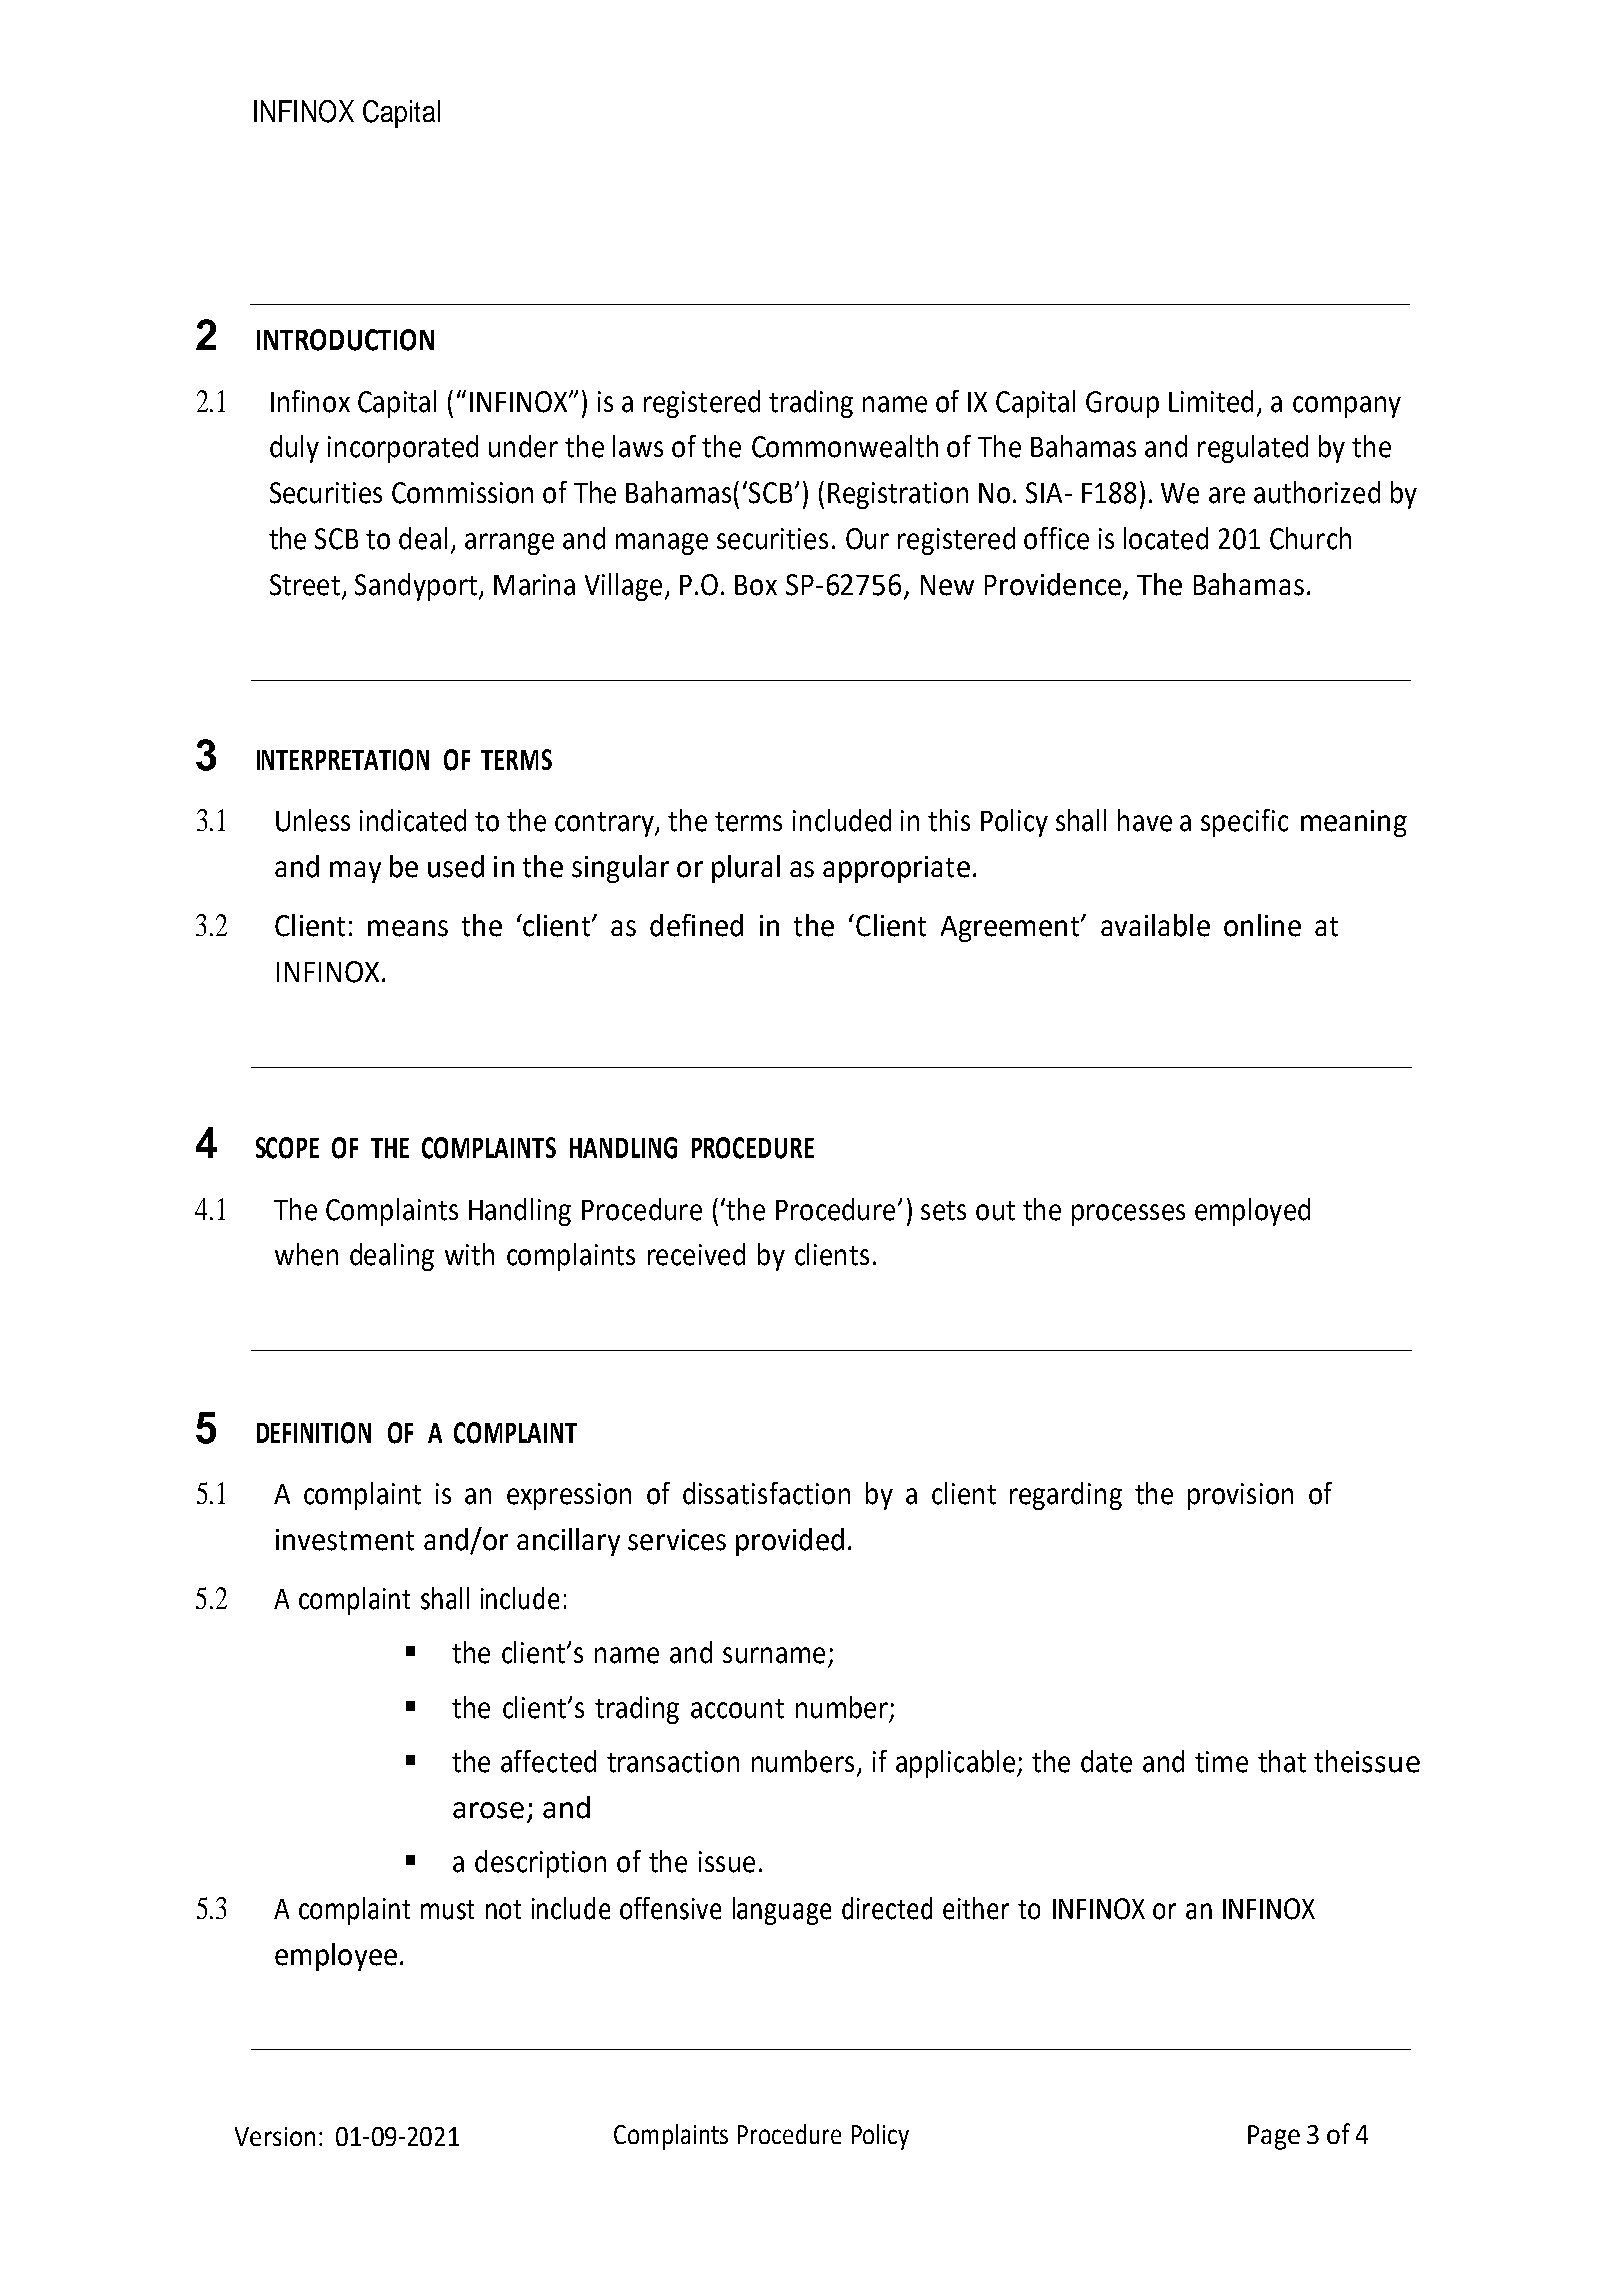  What do you see at coordinates (696, 1254) in the image?
I see `received` at bounding box center [696, 1254].
